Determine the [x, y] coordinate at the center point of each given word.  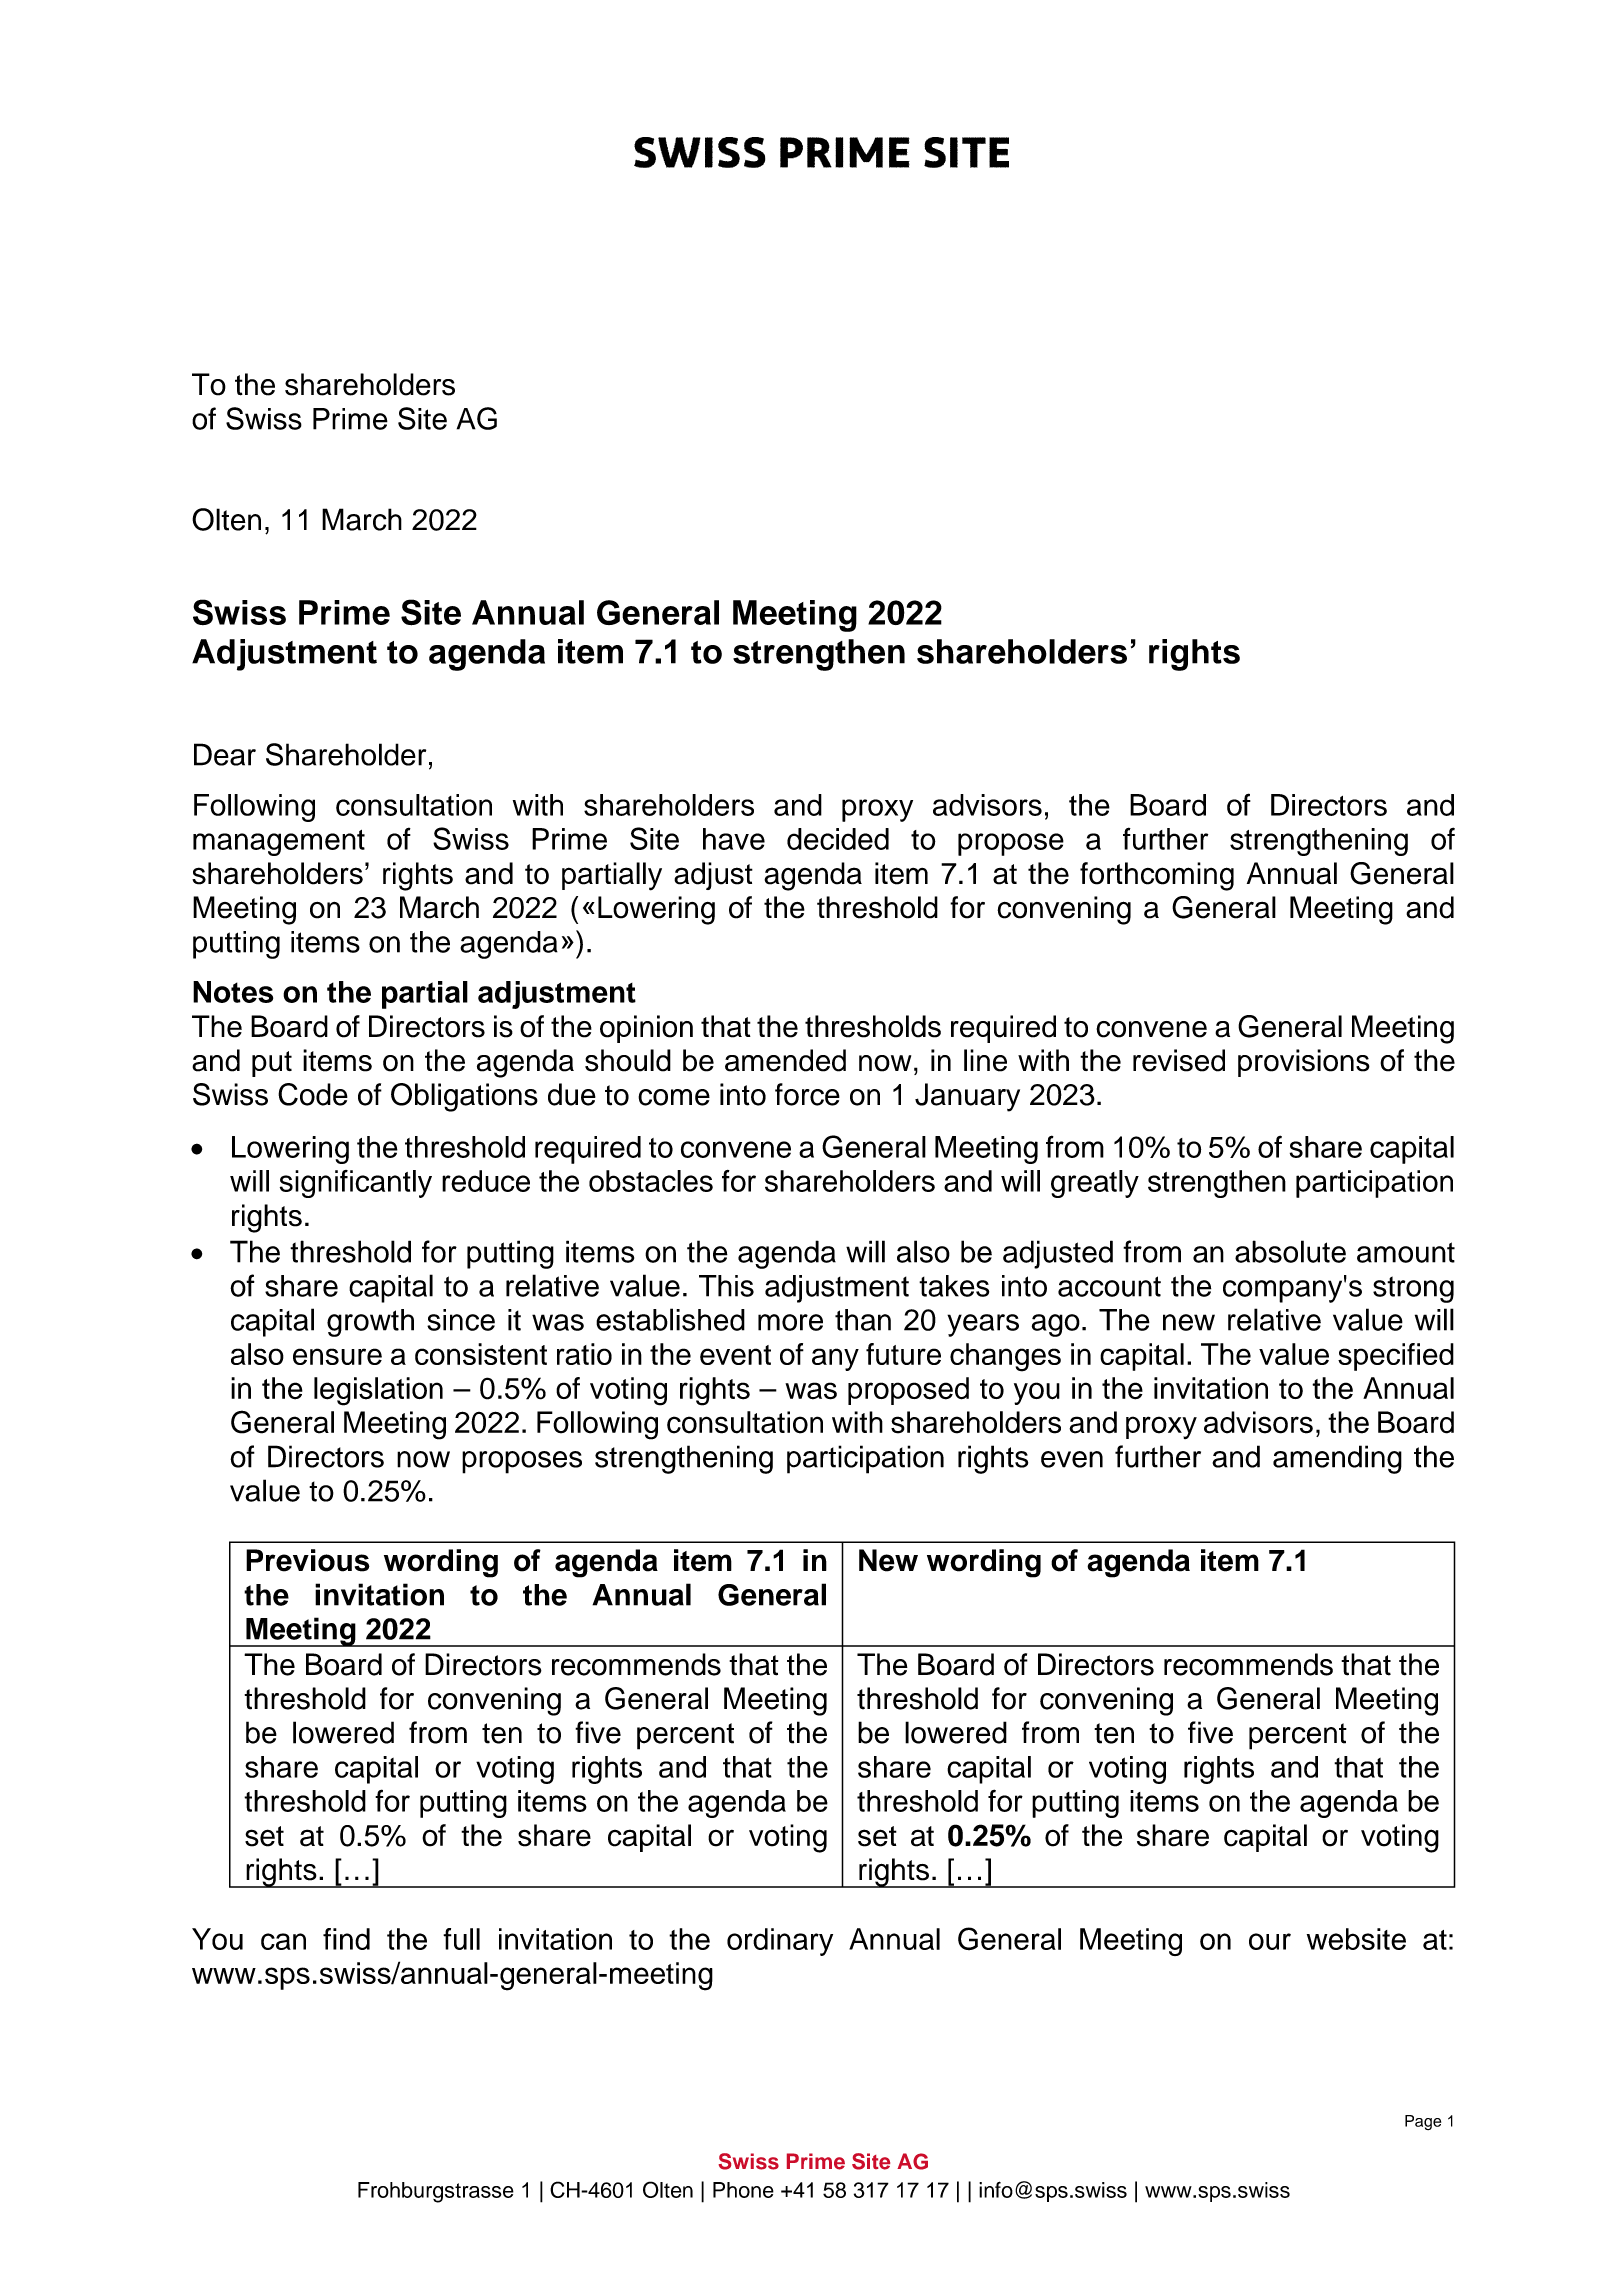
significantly [356, 1184]
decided [838, 839]
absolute [1290, 1251]
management [279, 843]
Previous [308, 1560]
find [346, 1939]
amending [1337, 1459]
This [726, 1286]
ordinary [780, 1942]
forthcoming [1157, 876]
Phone [743, 2190]
